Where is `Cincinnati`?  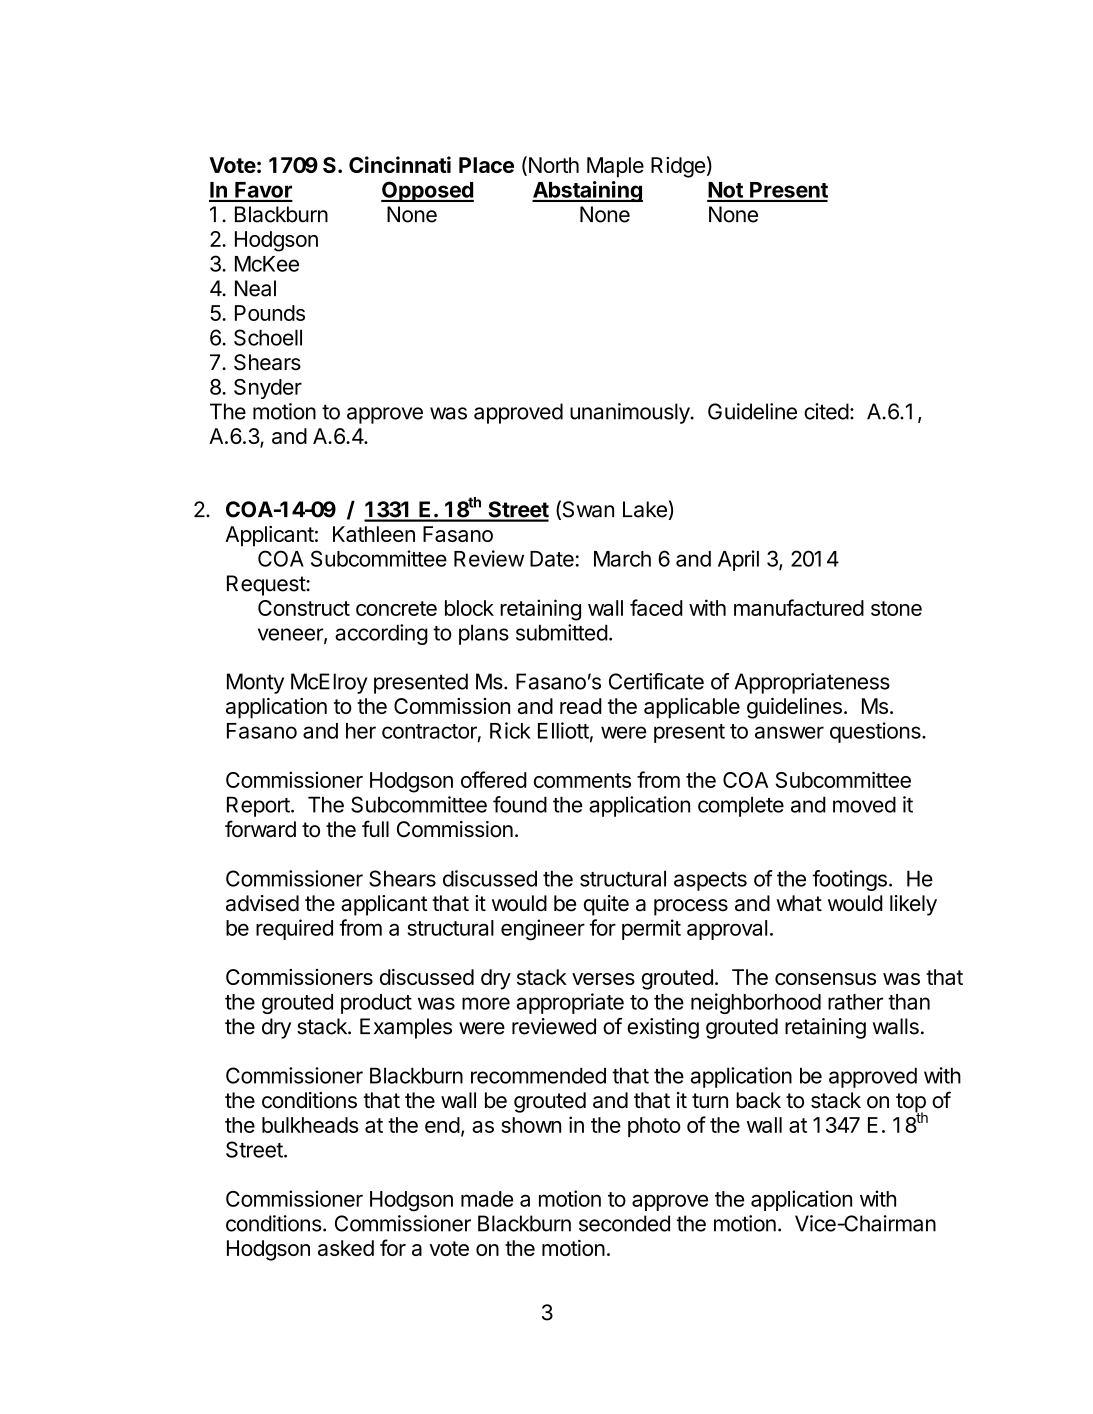
Cincinnati is located at coordinates (400, 164).
